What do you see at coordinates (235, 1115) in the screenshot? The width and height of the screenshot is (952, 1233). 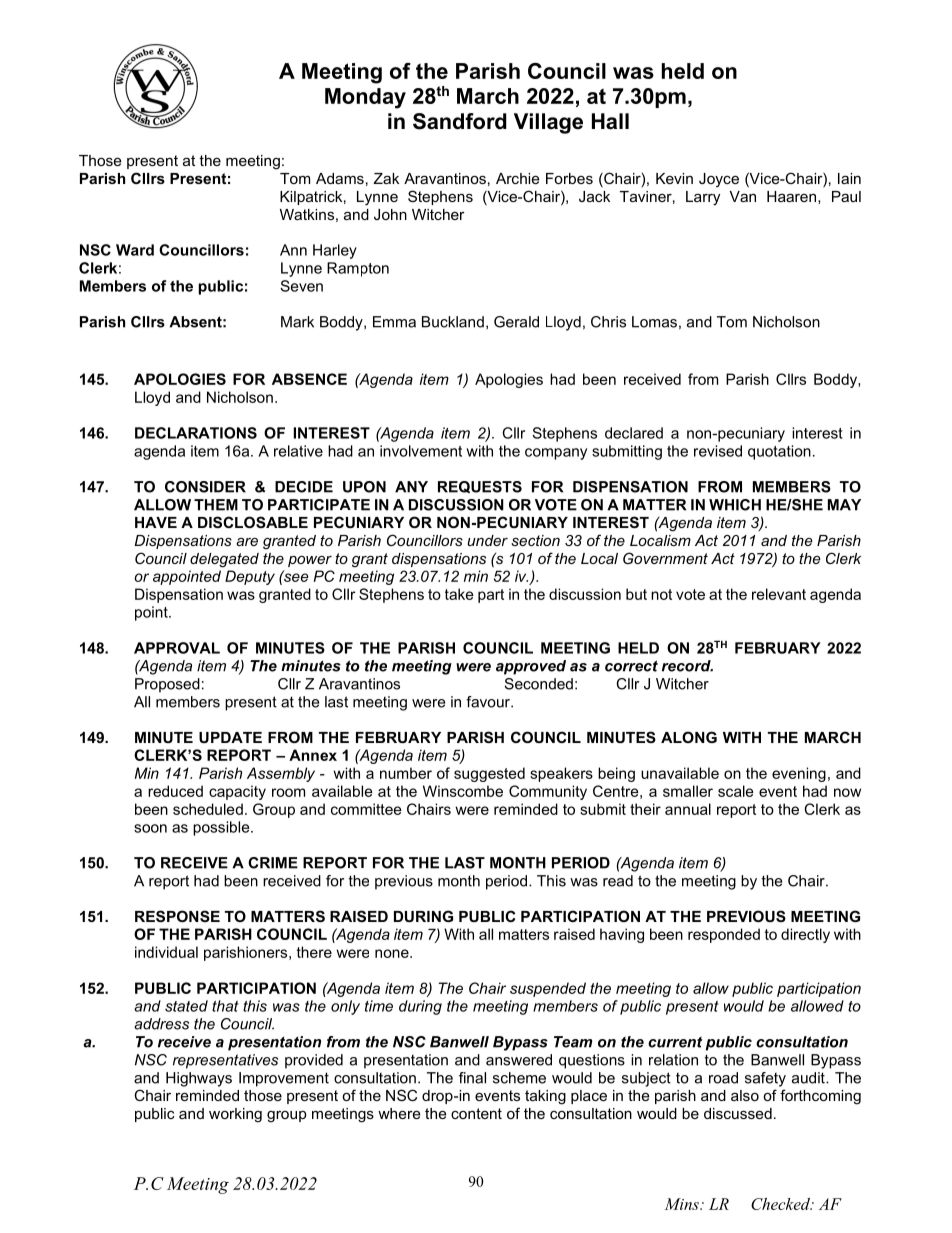 I see `working` at bounding box center [235, 1115].
